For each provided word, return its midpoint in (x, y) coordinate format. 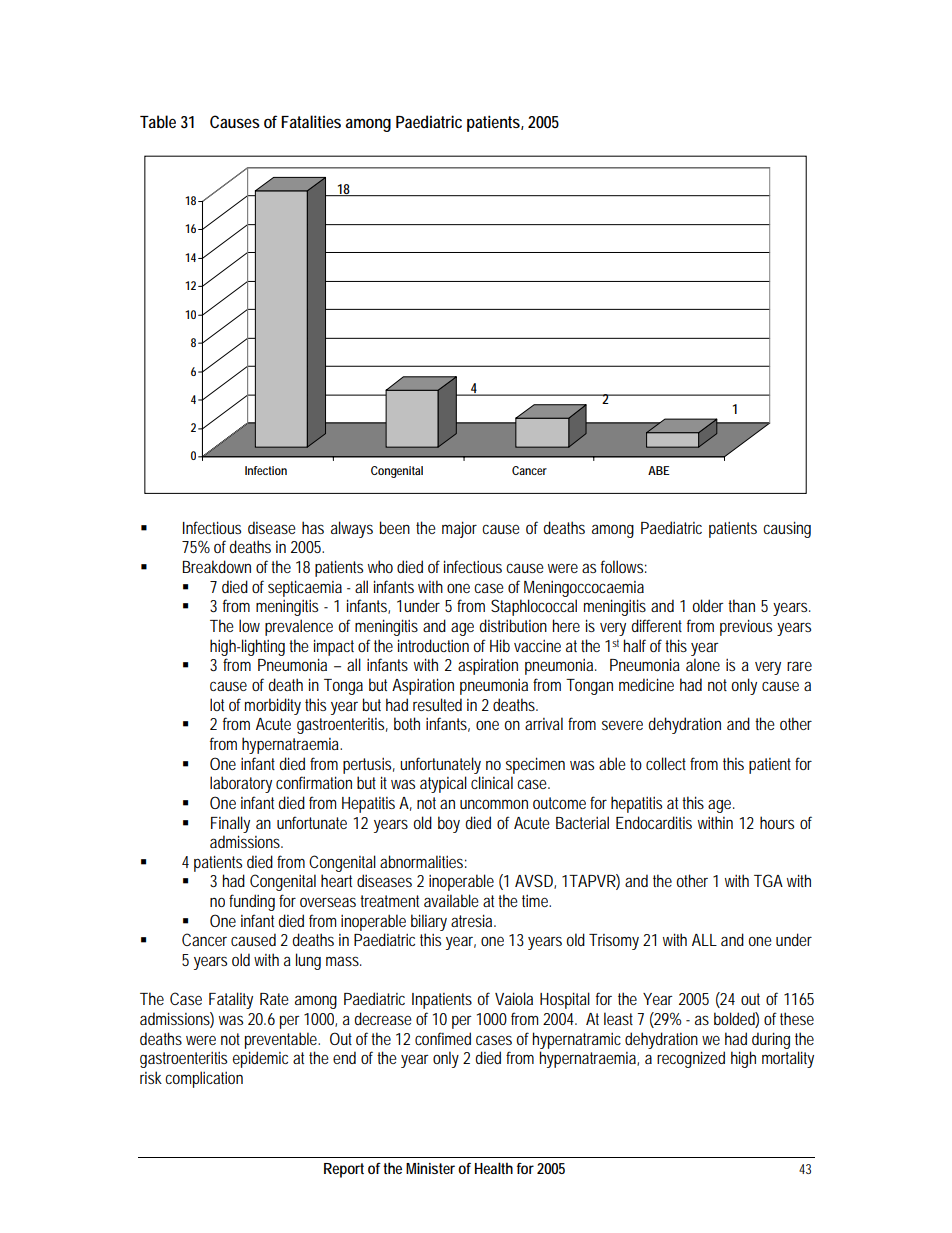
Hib (500, 645)
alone (703, 664)
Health (494, 1168)
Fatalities (311, 121)
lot (217, 704)
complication (204, 1079)
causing (787, 529)
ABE (659, 470)
